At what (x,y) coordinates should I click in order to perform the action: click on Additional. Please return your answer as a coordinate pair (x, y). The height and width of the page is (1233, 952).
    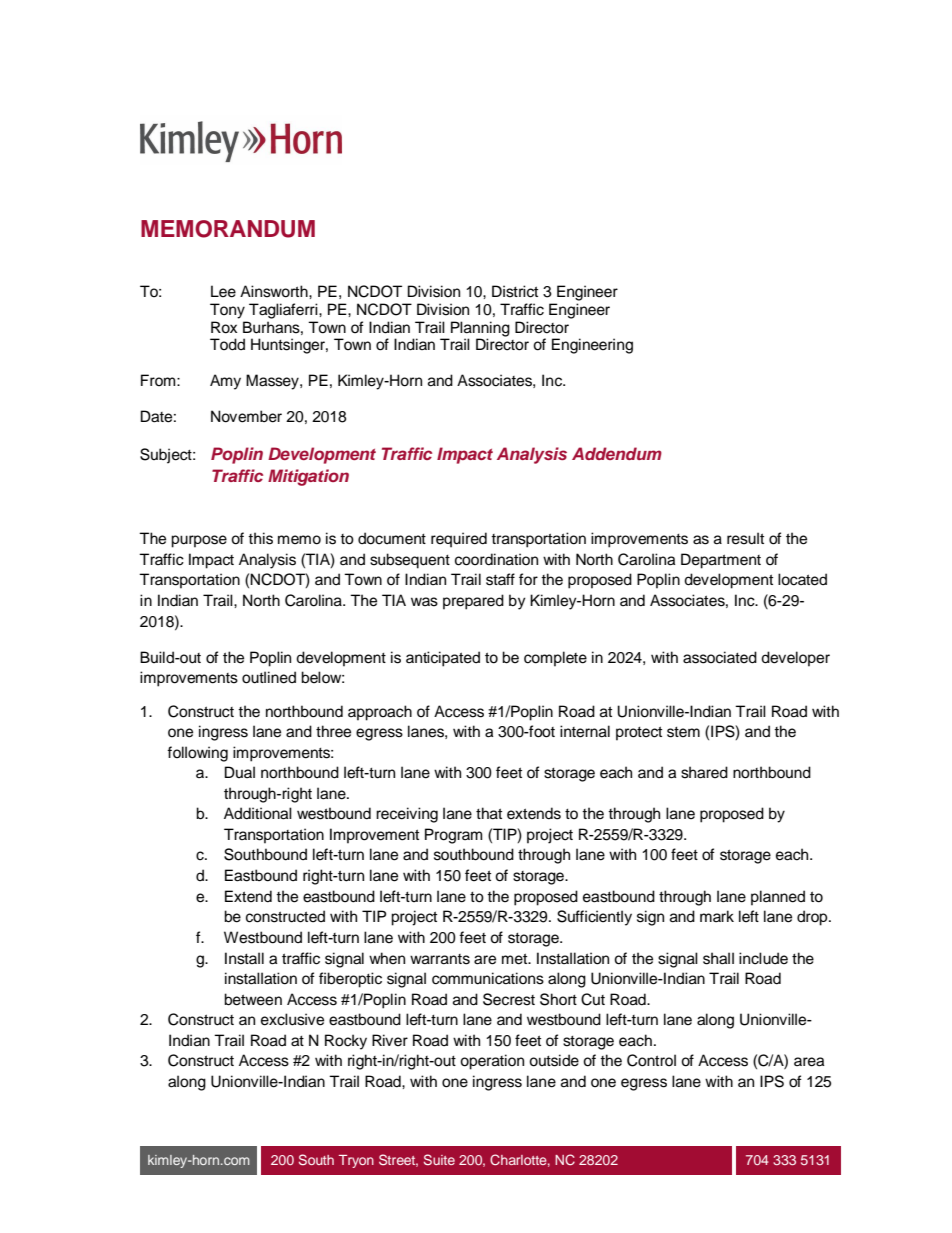
    Looking at the image, I should click on (258, 813).
